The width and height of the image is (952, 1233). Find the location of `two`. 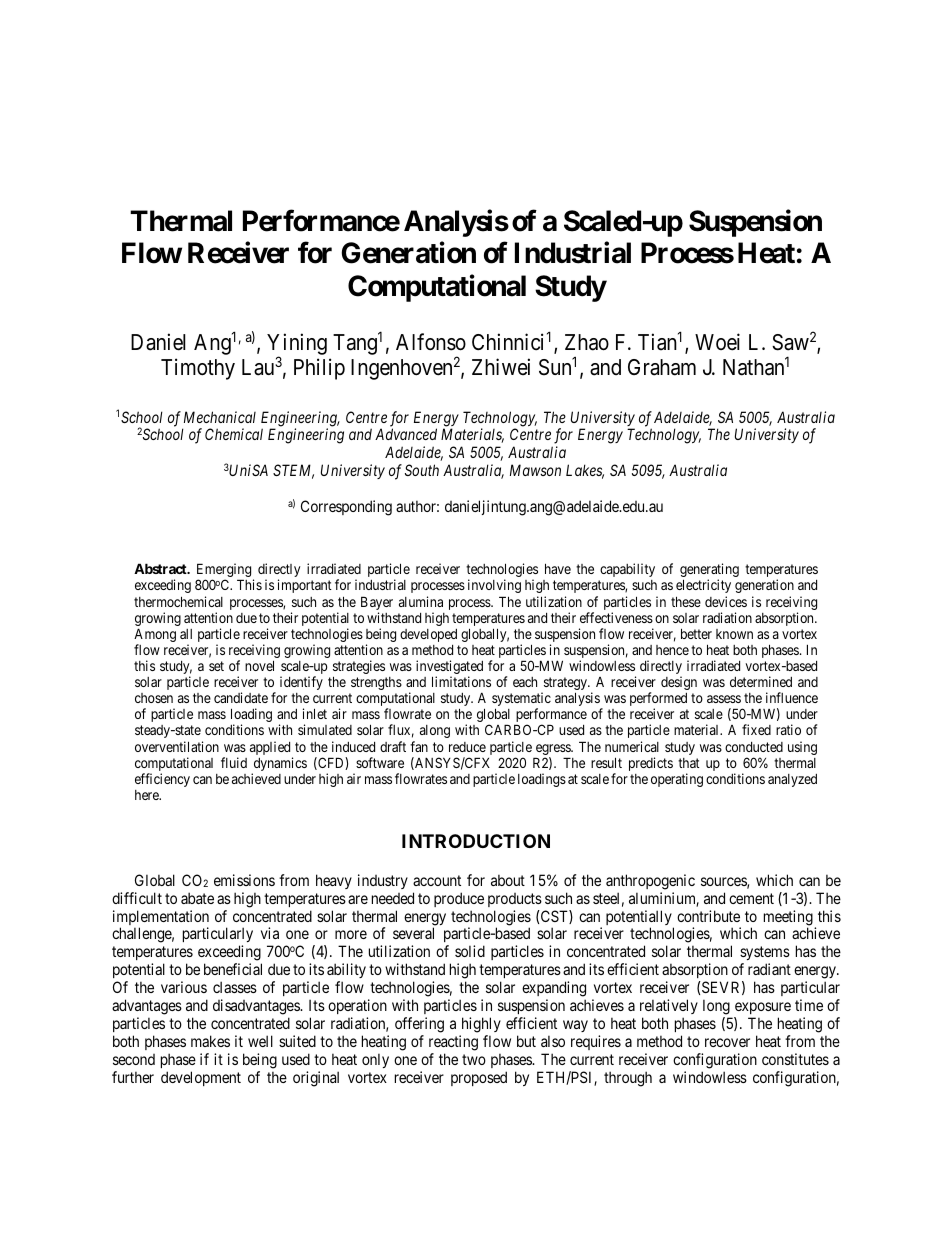

two is located at coordinates (474, 1059).
